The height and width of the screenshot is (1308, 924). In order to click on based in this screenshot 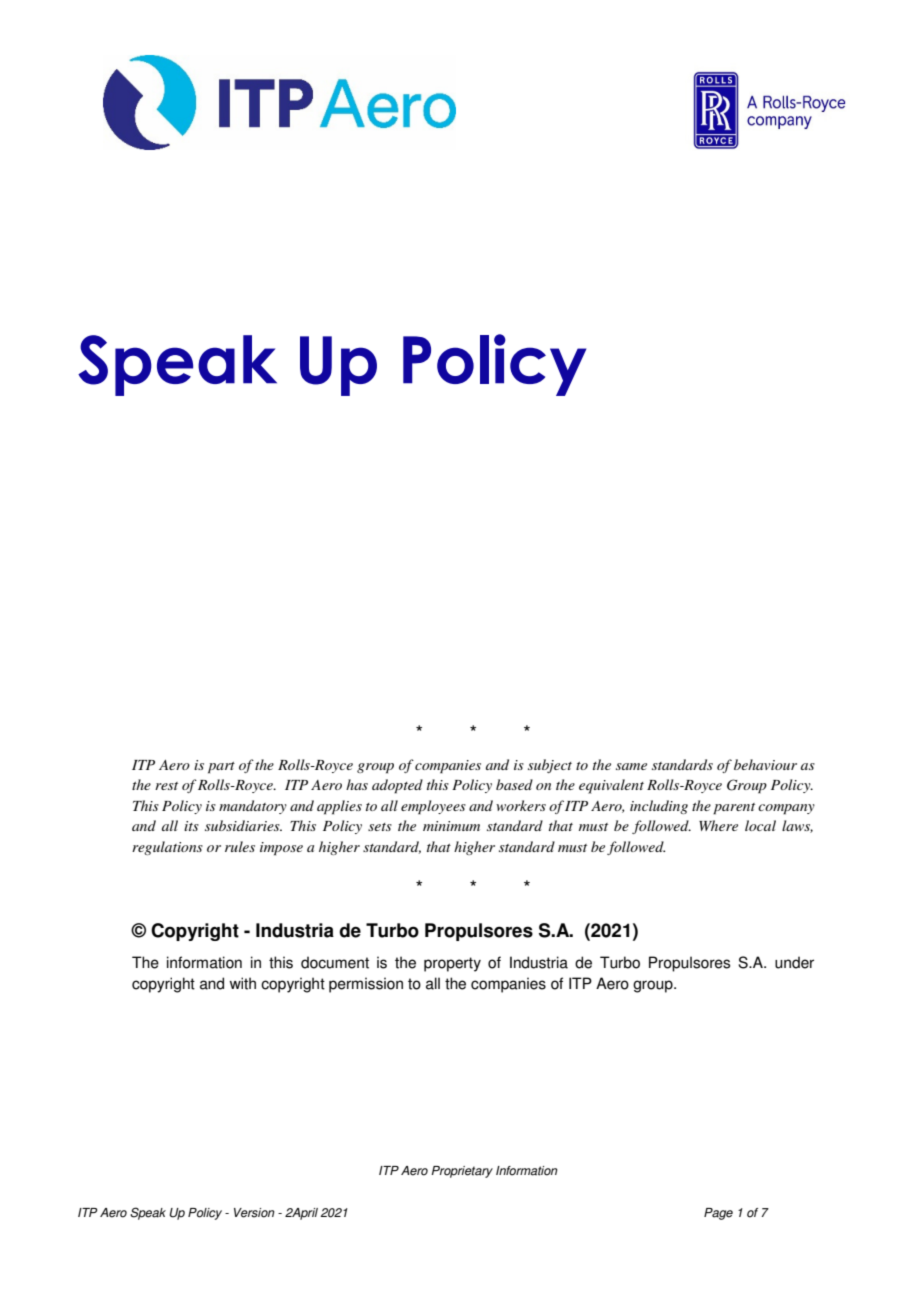, I will do `click(514, 784)`.
